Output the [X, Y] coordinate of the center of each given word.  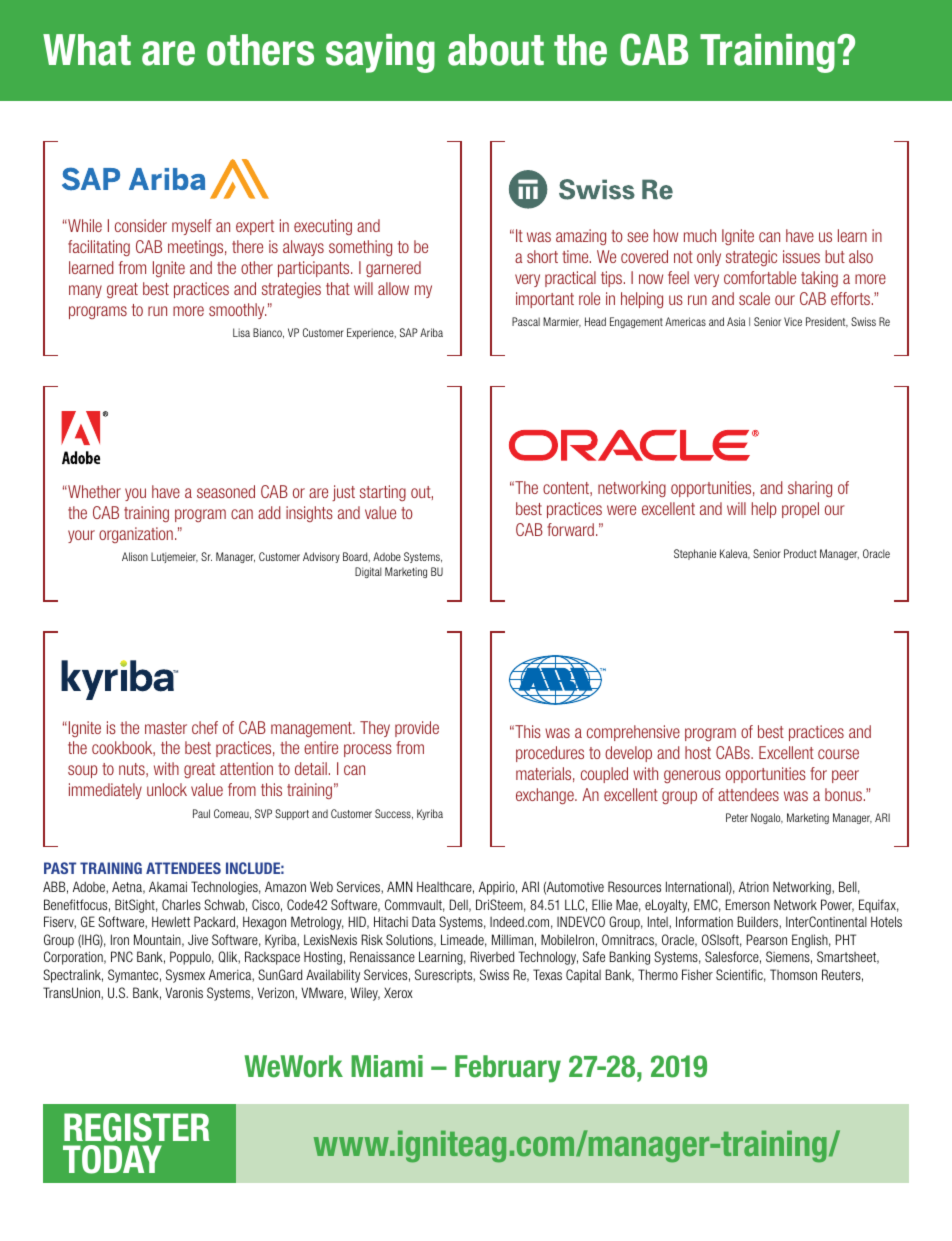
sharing [810, 489]
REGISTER [137, 1127]
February [508, 1069]
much [700, 235]
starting [383, 493]
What [87, 50]
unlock [167, 789]
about [496, 50]
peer [845, 776]
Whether [93, 491]
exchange [546, 796]
